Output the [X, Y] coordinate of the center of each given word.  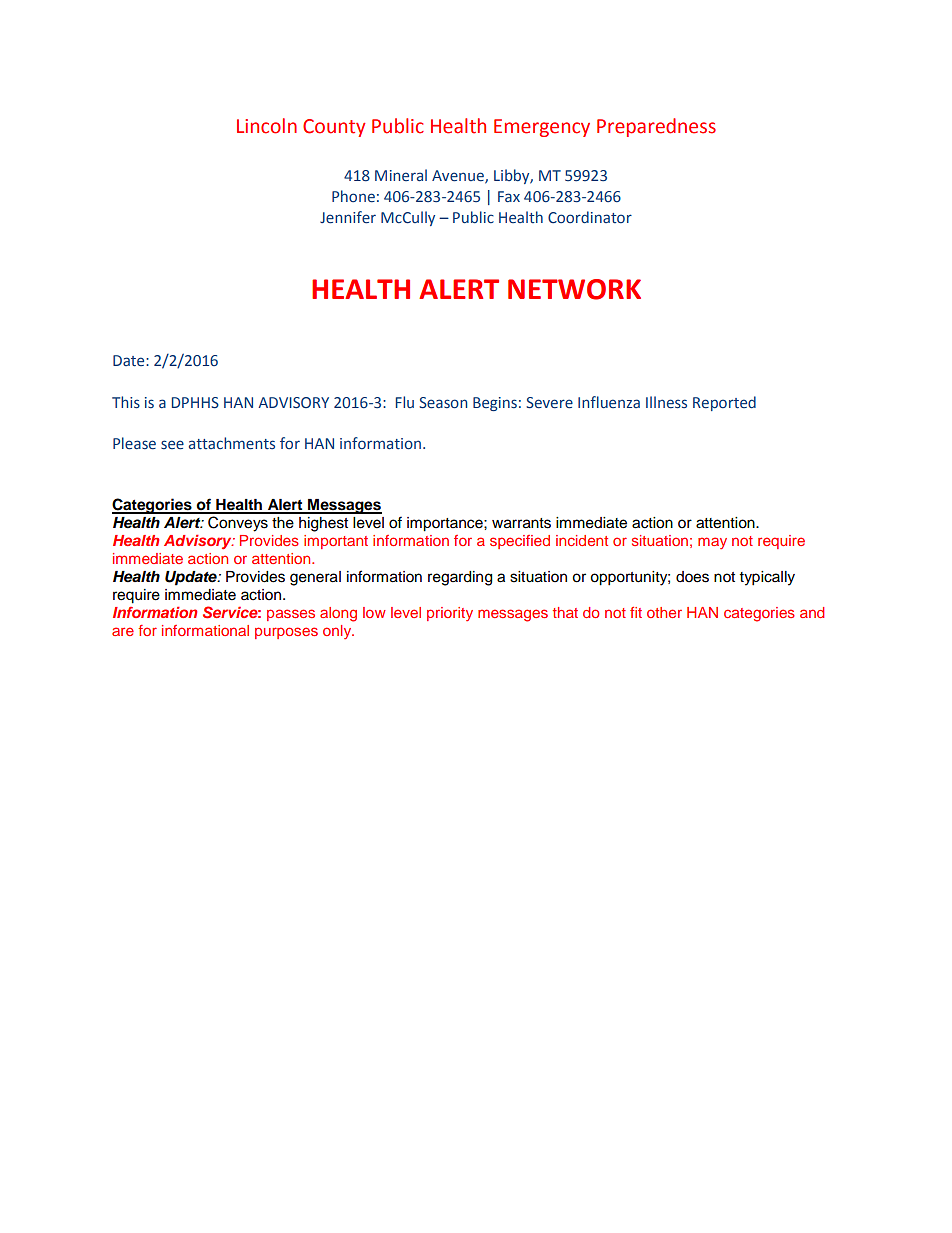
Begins [495, 404]
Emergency [542, 128]
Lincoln [267, 126]
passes [291, 615]
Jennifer [348, 217]
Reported [724, 403]
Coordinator [590, 217]
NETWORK [574, 289]
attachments [232, 443]
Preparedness [656, 127]
